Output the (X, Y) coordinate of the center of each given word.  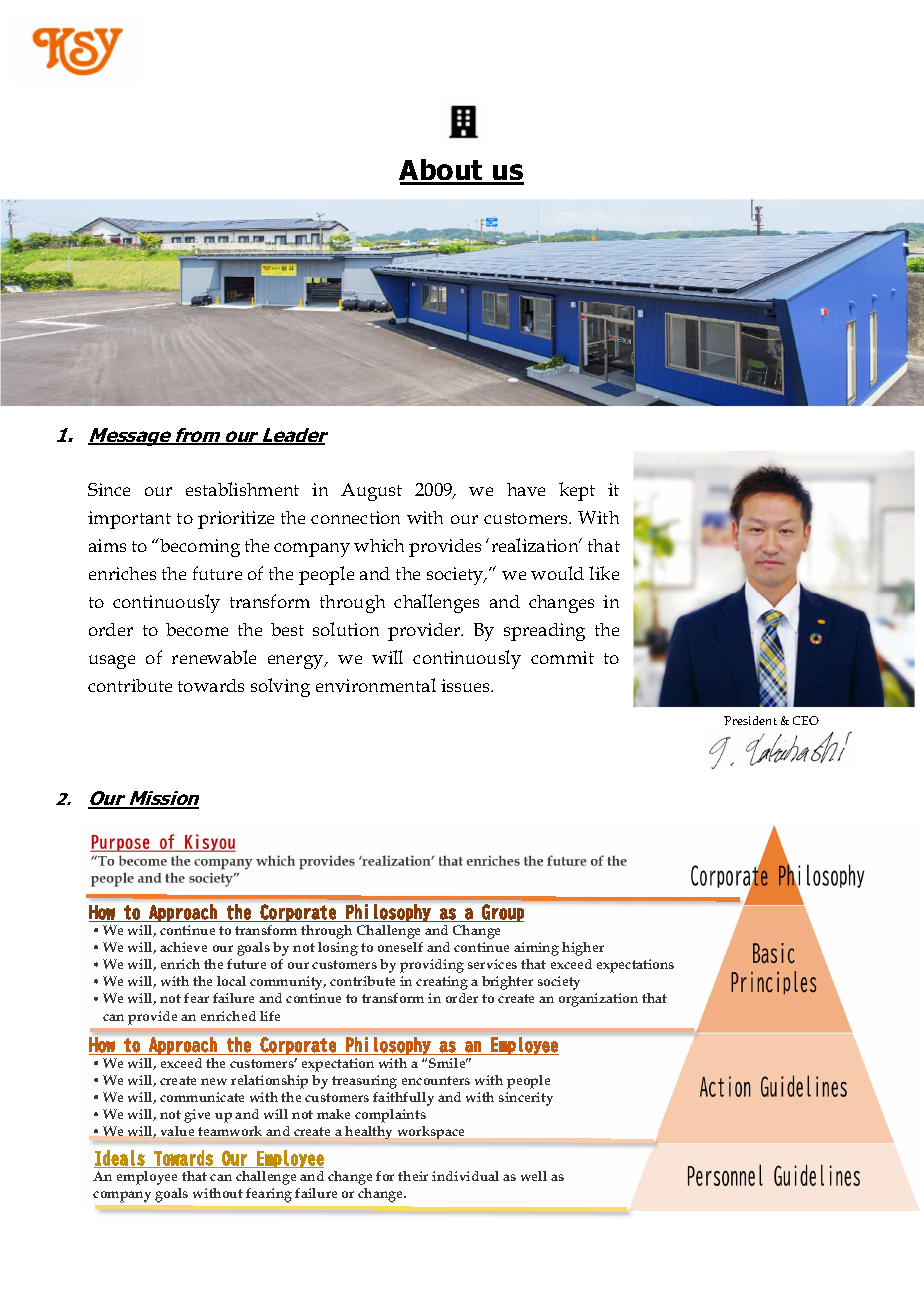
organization (598, 1000)
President (750, 720)
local (231, 981)
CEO (806, 720)
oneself (400, 947)
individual (465, 1176)
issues (466, 685)
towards (211, 685)
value (177, 1131)
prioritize (236, 520)
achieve (183, 947)
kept (577, 491)
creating (442, 983)
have (526, 489)
